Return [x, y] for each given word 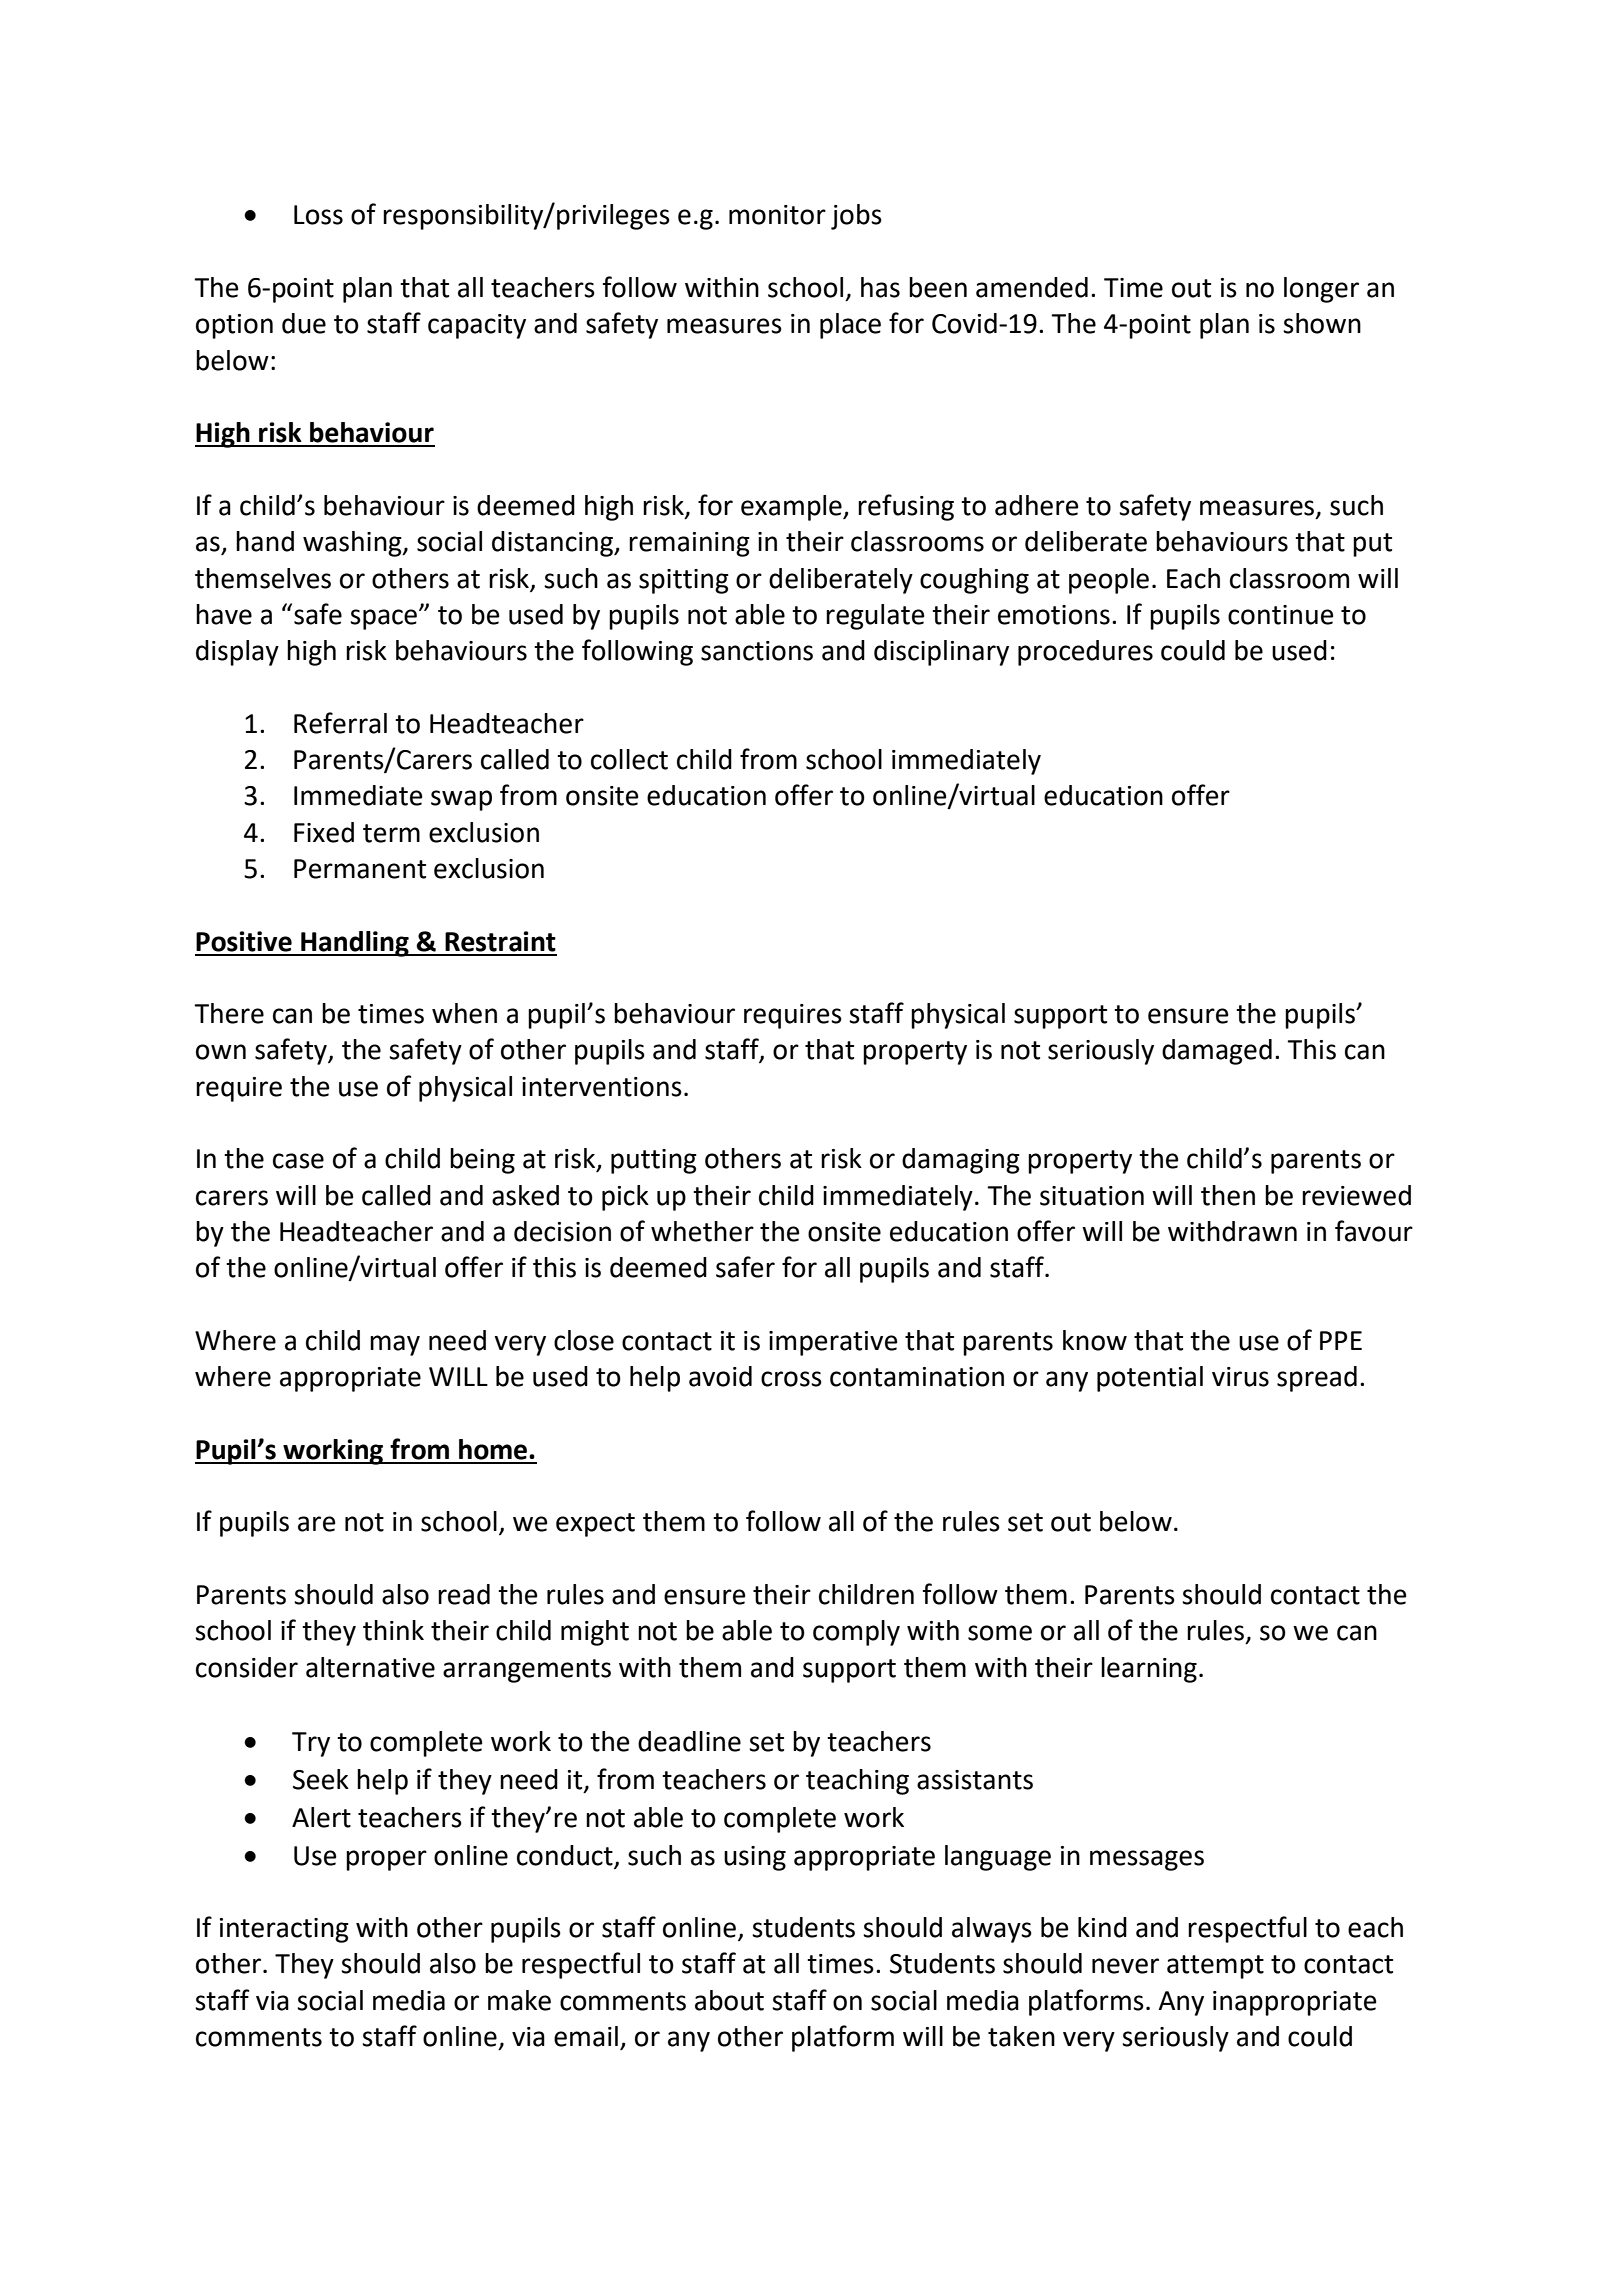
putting [654, 1161]
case [298, 1161]
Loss [318, 215]
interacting [284, 1930]
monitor [777, 215]
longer [1321, 290]
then [1228, 1195]
